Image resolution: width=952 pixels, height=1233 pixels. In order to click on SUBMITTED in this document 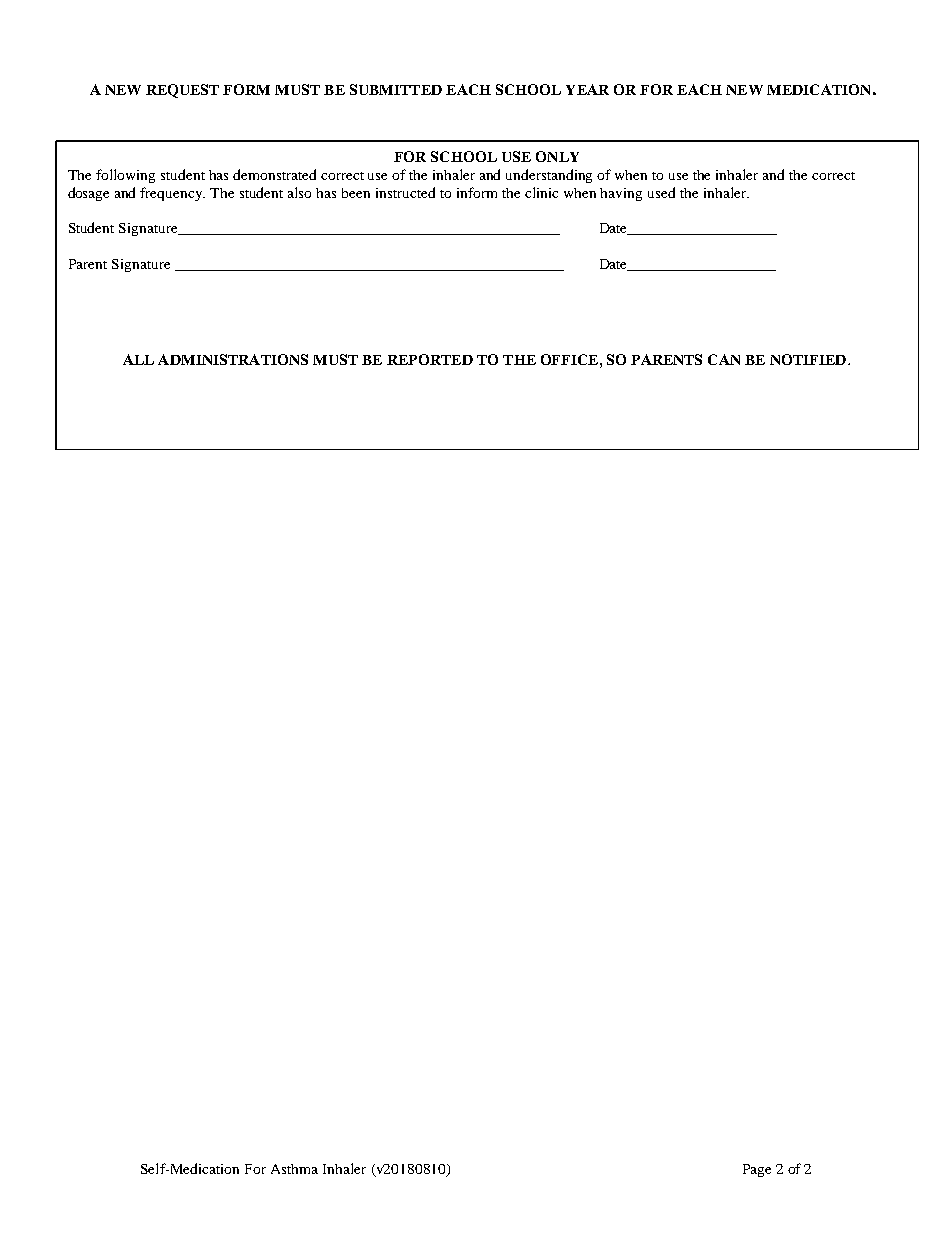, I will do `click(396, 89)`.
